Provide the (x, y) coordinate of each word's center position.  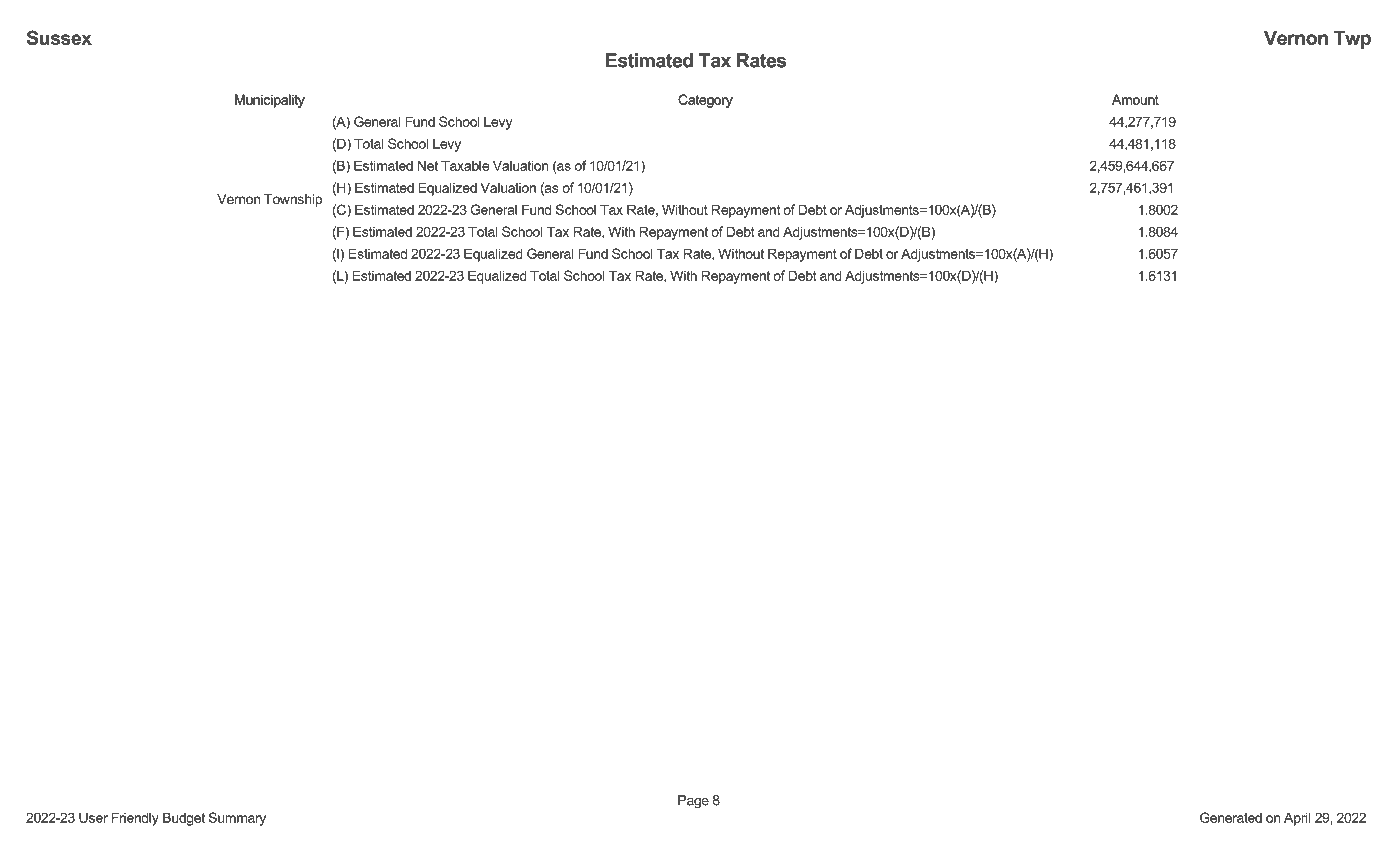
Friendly (135, 819)
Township (293, 200)
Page (693, 801)
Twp (1352, 40)
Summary (237, 819)
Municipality (270, 101)
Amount (1135, 99)
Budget (184, 819)
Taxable (465, 165)
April (1297, 819)
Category (705, 101)
